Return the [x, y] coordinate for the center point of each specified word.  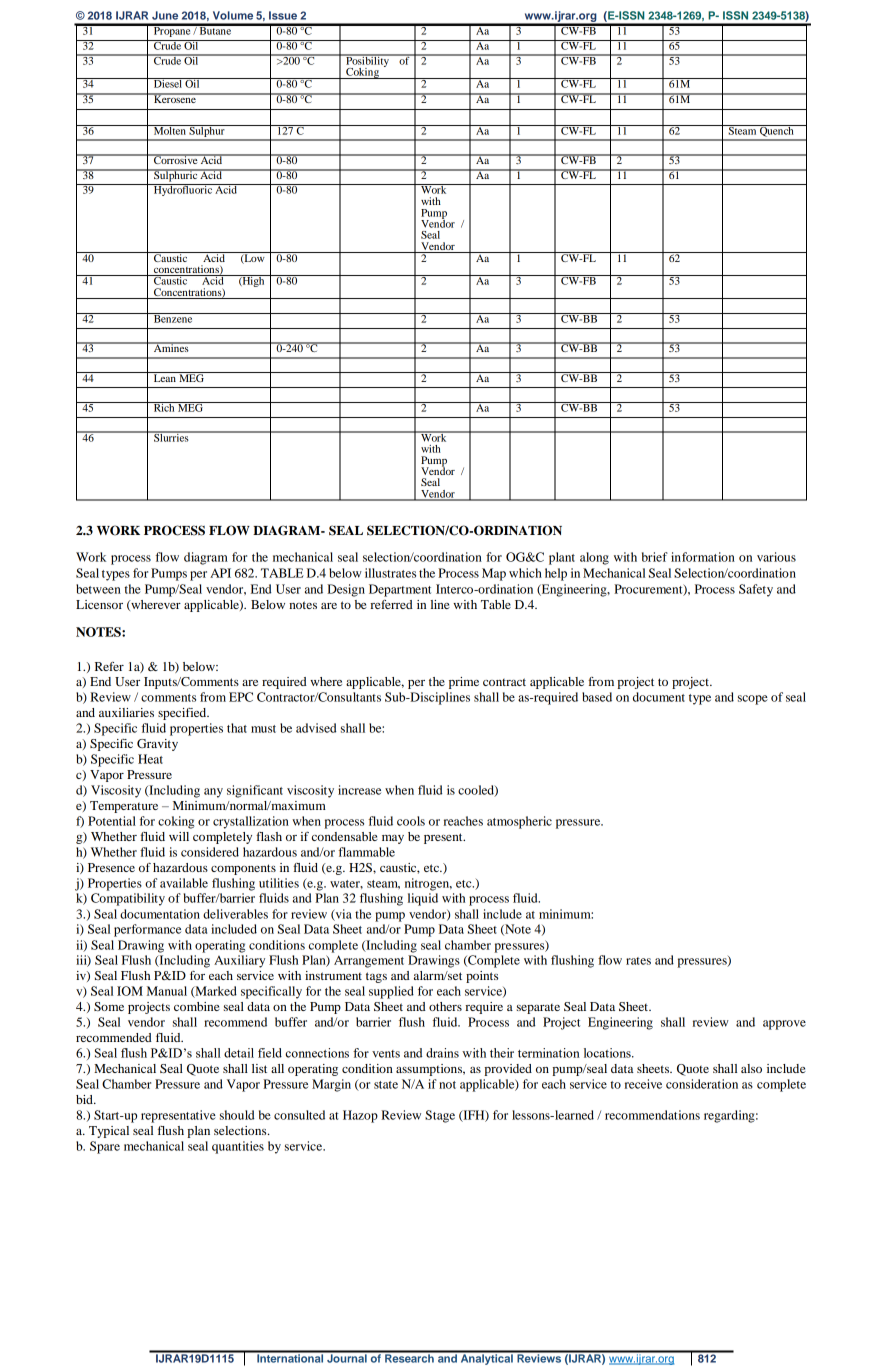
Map [494, 574]
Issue [283, 15]
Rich [164, 407]
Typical [109, 1132]
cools [411, 821]
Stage [440, 1116]
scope [753, 700]
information [703, 557]
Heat [150, 759]
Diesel [168, 83]
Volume [233, 15]
